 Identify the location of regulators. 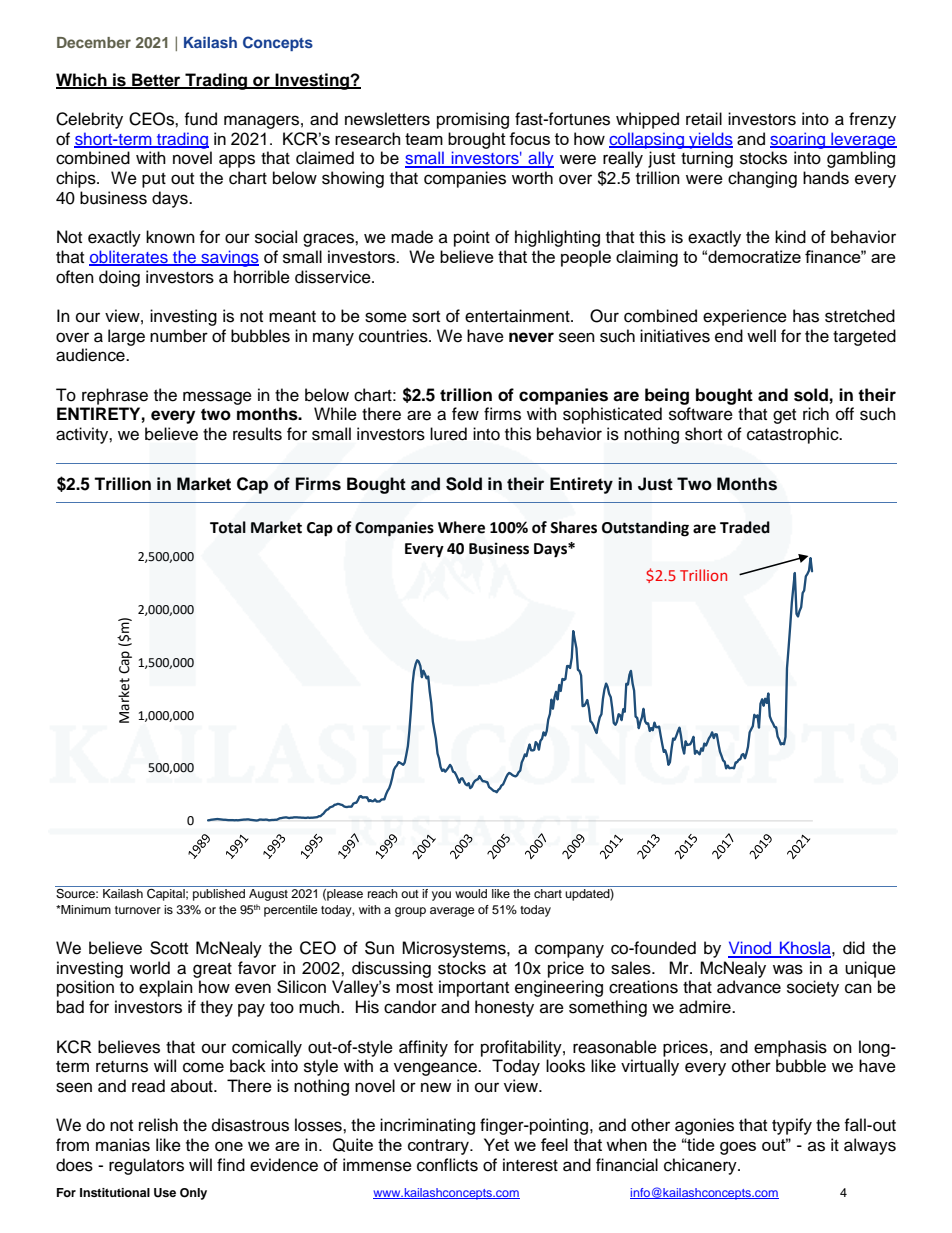
(146, 1166).
